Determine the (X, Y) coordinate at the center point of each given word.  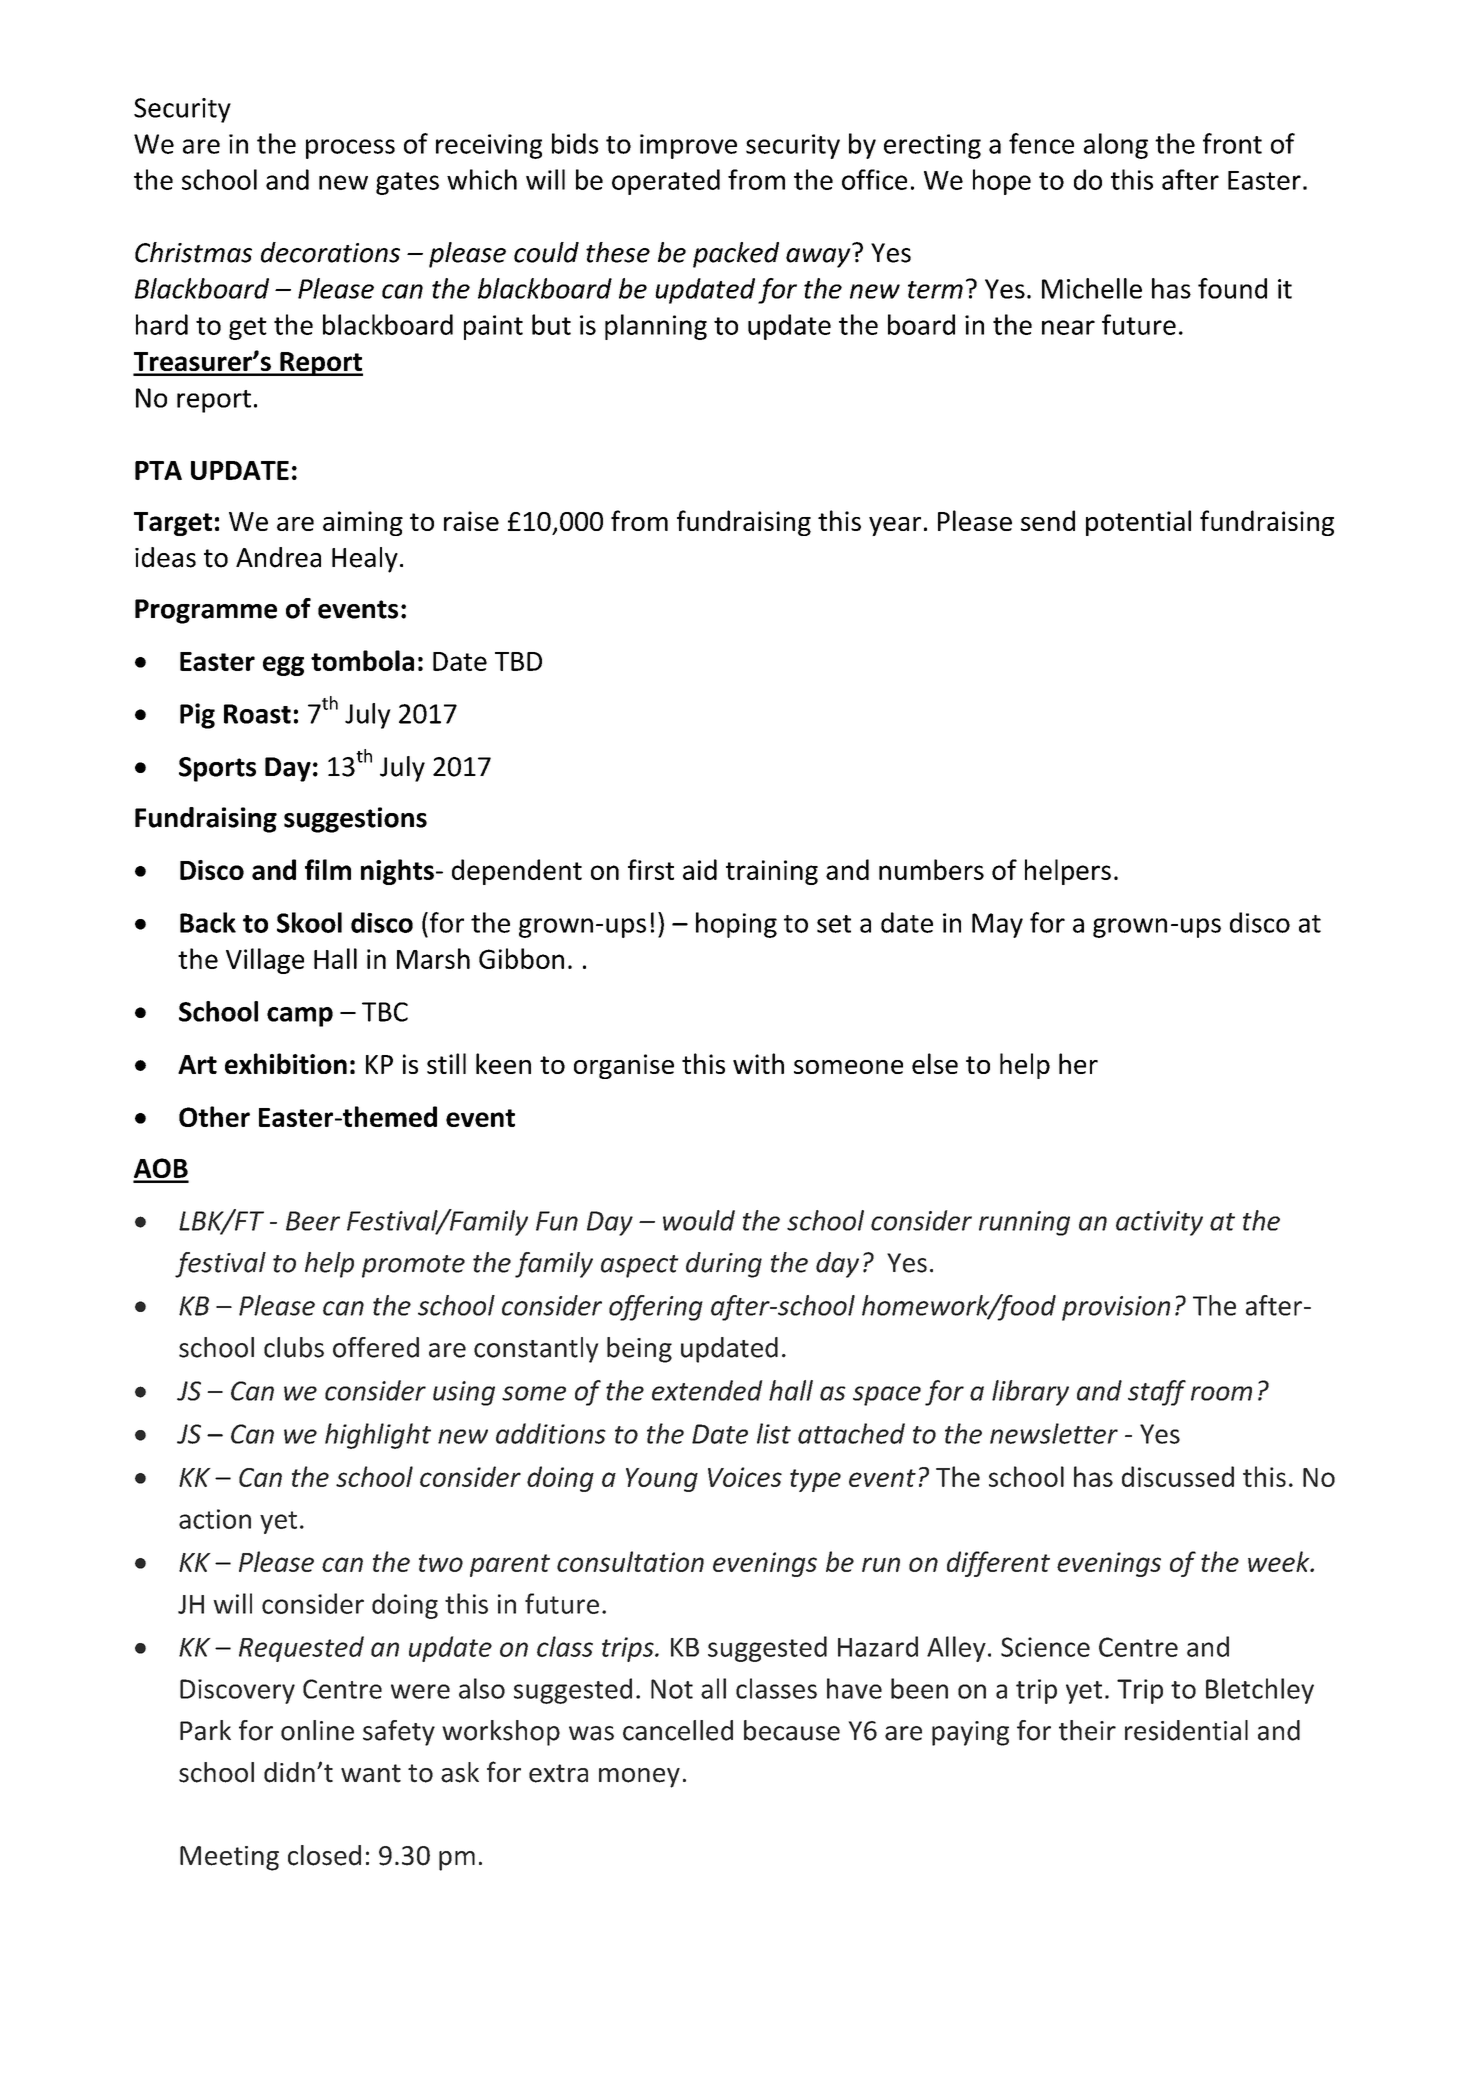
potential (1138, 523)
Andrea (278, 557)
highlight (378, 1436)
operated (666, 182)
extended (707, 1390)
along (1116, 146)
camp (300, 1017)
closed (324, 1855)
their (1087, 1730)
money (639, 1778)
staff (1157, 1393)
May (997, 925)
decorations (330, 252)
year (895, 526)
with (758, 1063)
